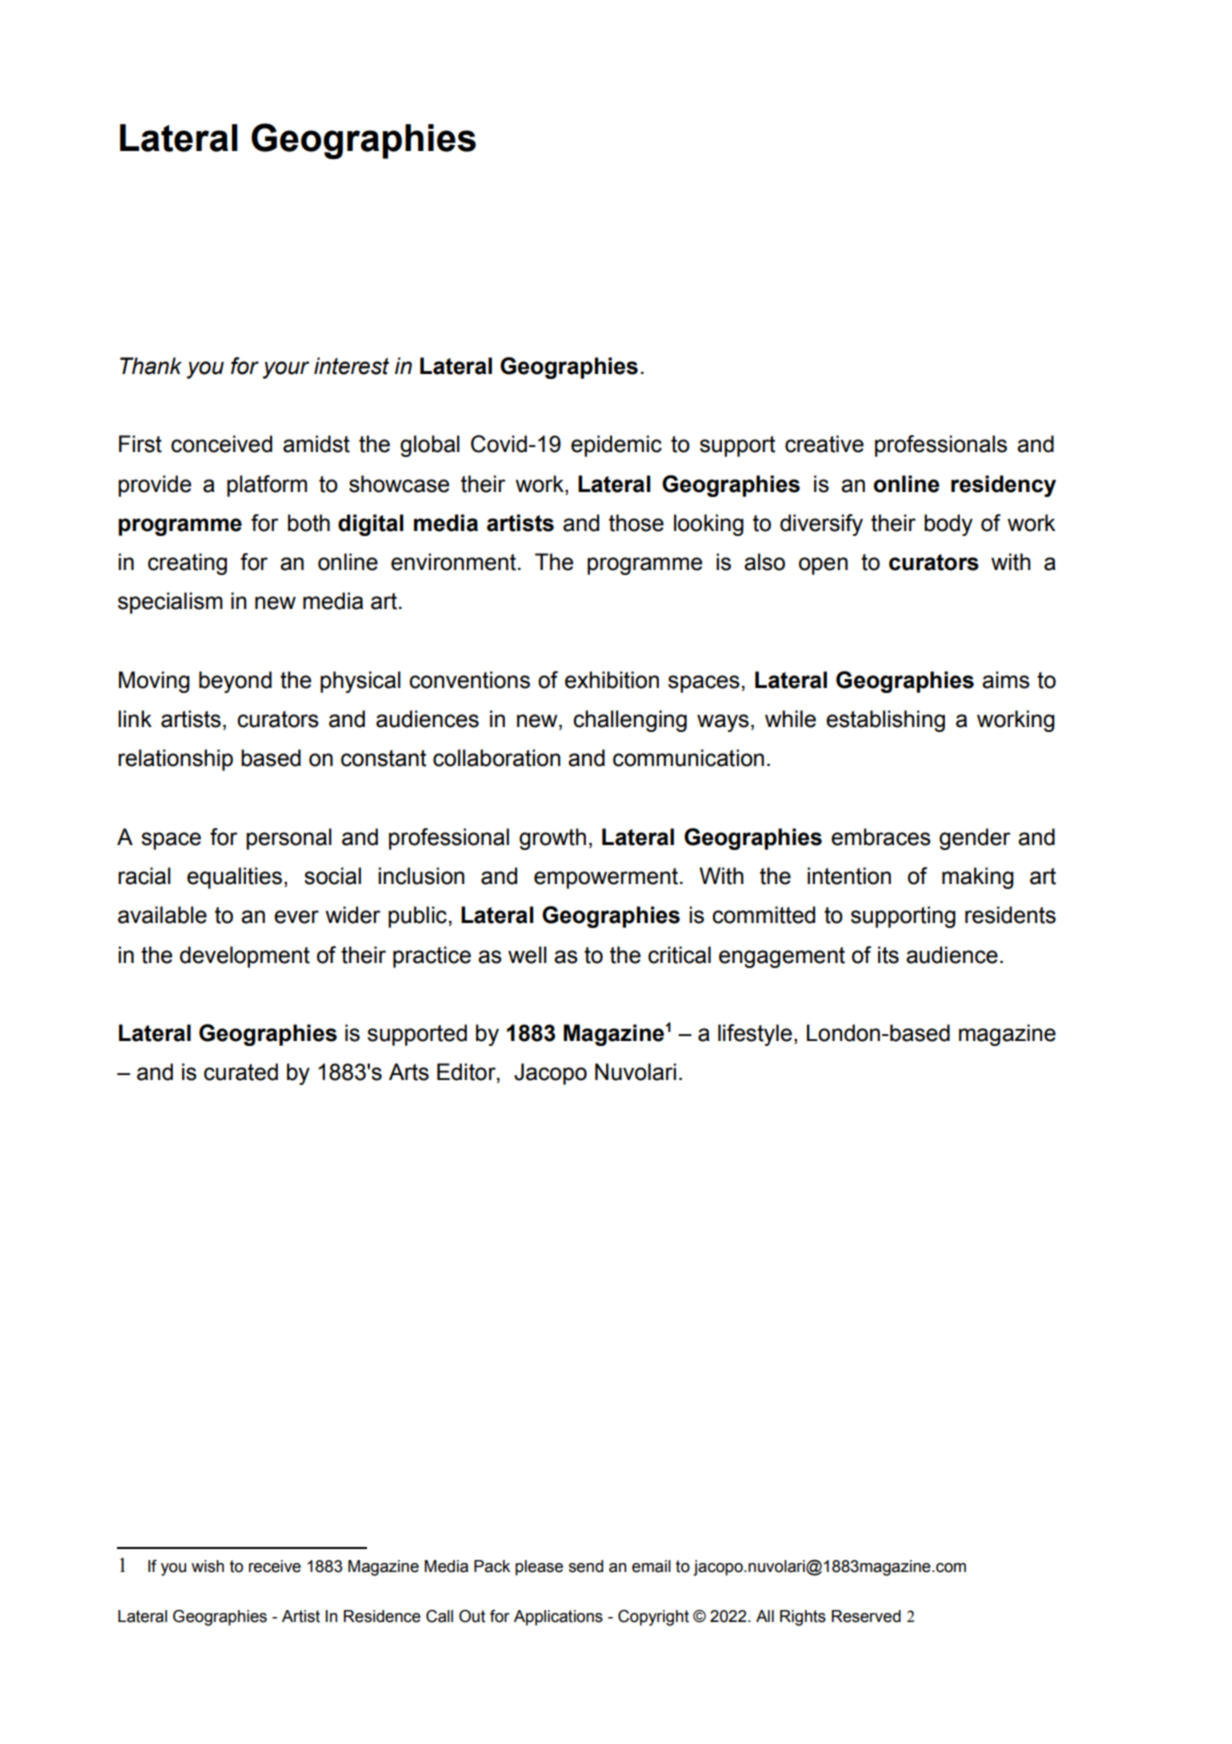  What do you see at coordinates (409, 1072) in the screenshot?
I see `Arts` at bounding box center [409, 1072].
